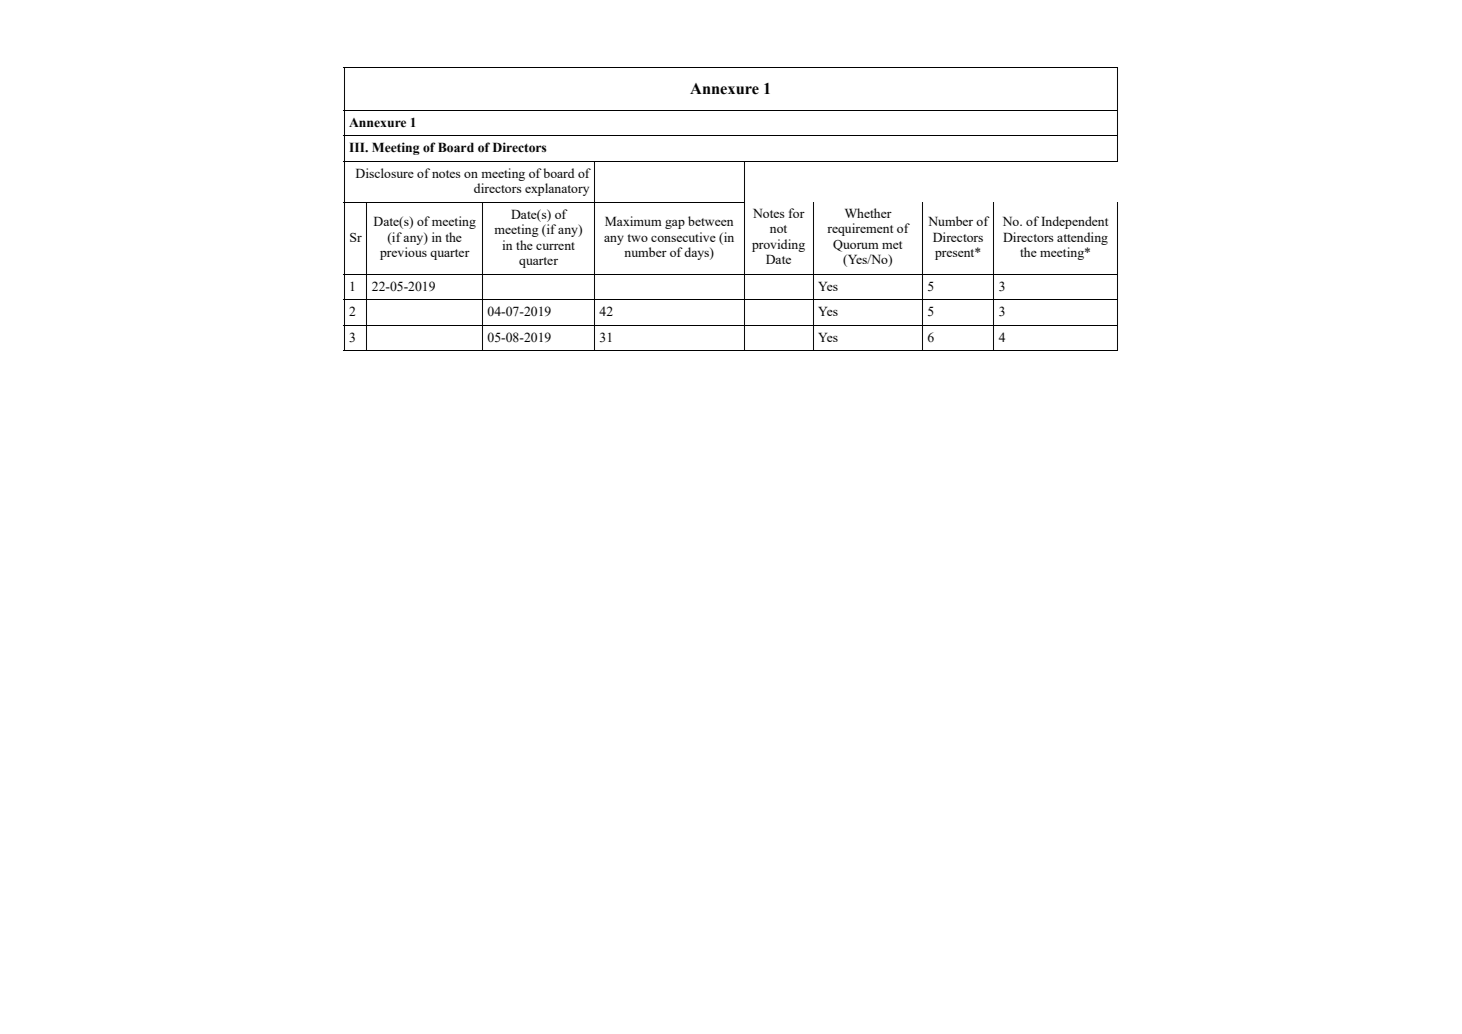 The height and width of the screenshot is (1034, 1462). Describe the element at coordinates (1074, 222) in the screenshot. I see `Independent` at that location.
